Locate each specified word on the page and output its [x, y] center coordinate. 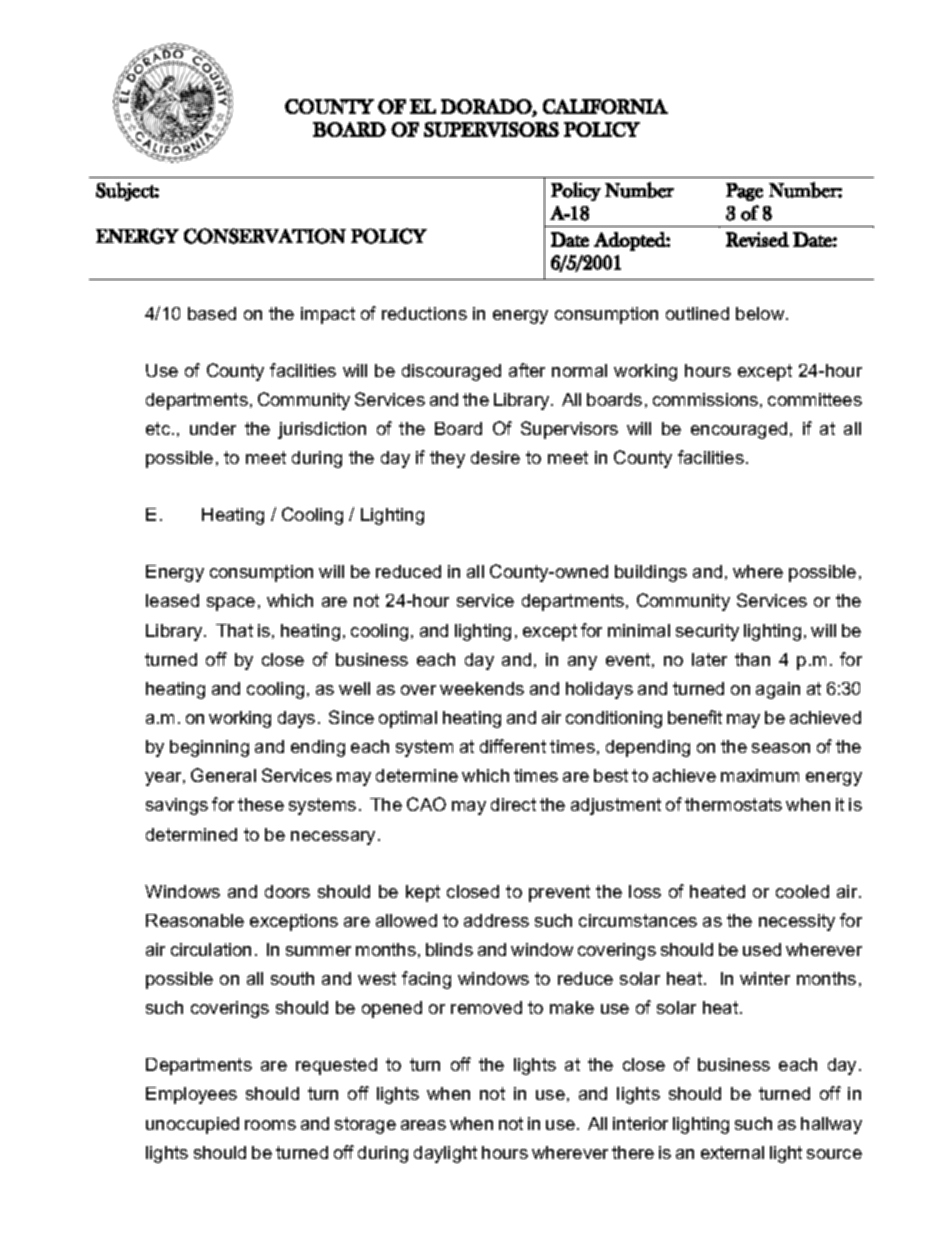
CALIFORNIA [605, 106]
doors [287, 891]
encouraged [739, 430]
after [527, 370]
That [234, 630]
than [752, 659]
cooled [802, 891]
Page [744, 192]
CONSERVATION [265, 236]
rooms [270, 1125]
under [213, 428]
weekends [482, 688]
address [496, 920]
